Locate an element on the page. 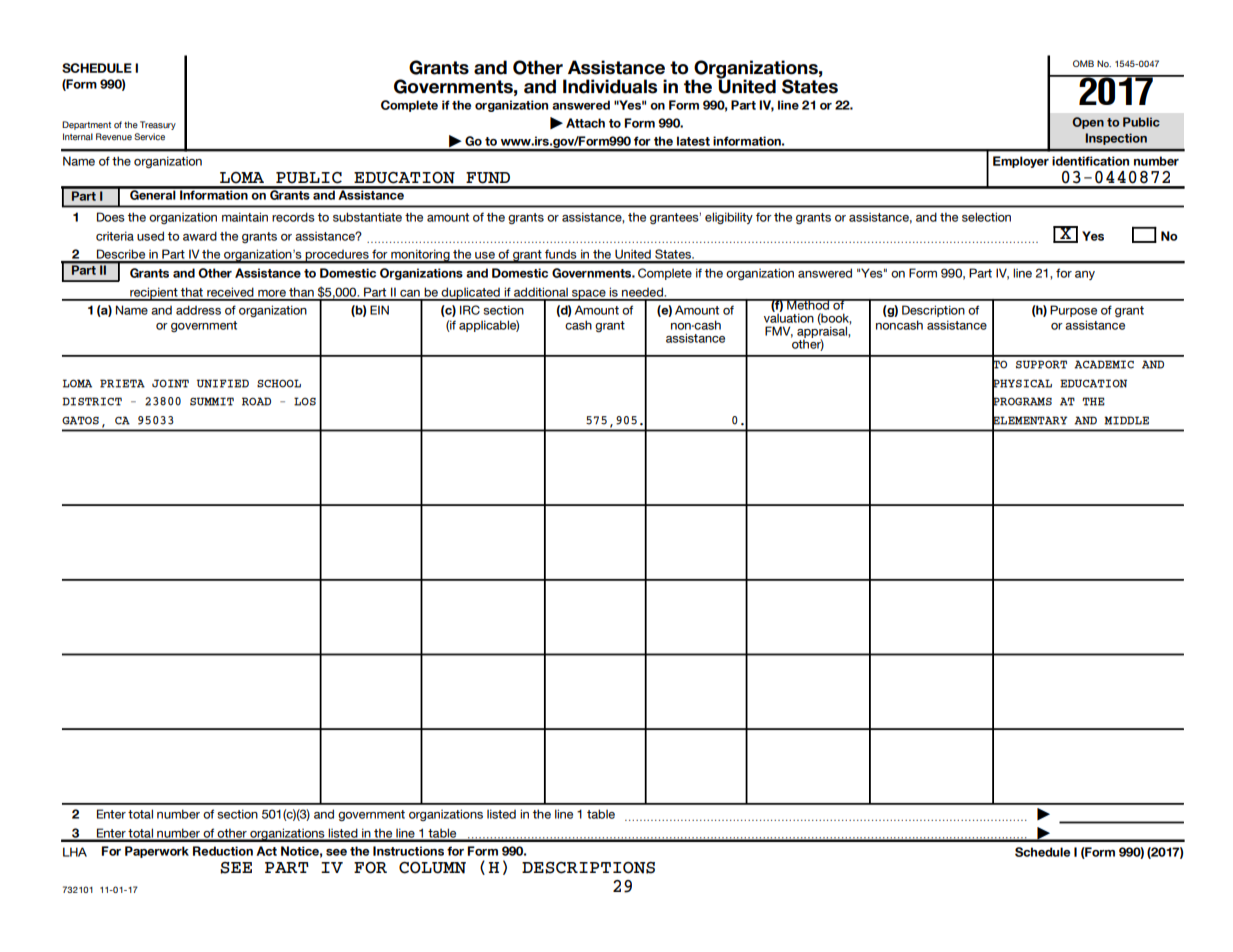 This image has width=1233, height=952. ELEMENTARY is located at coordinates (1029, 421).
